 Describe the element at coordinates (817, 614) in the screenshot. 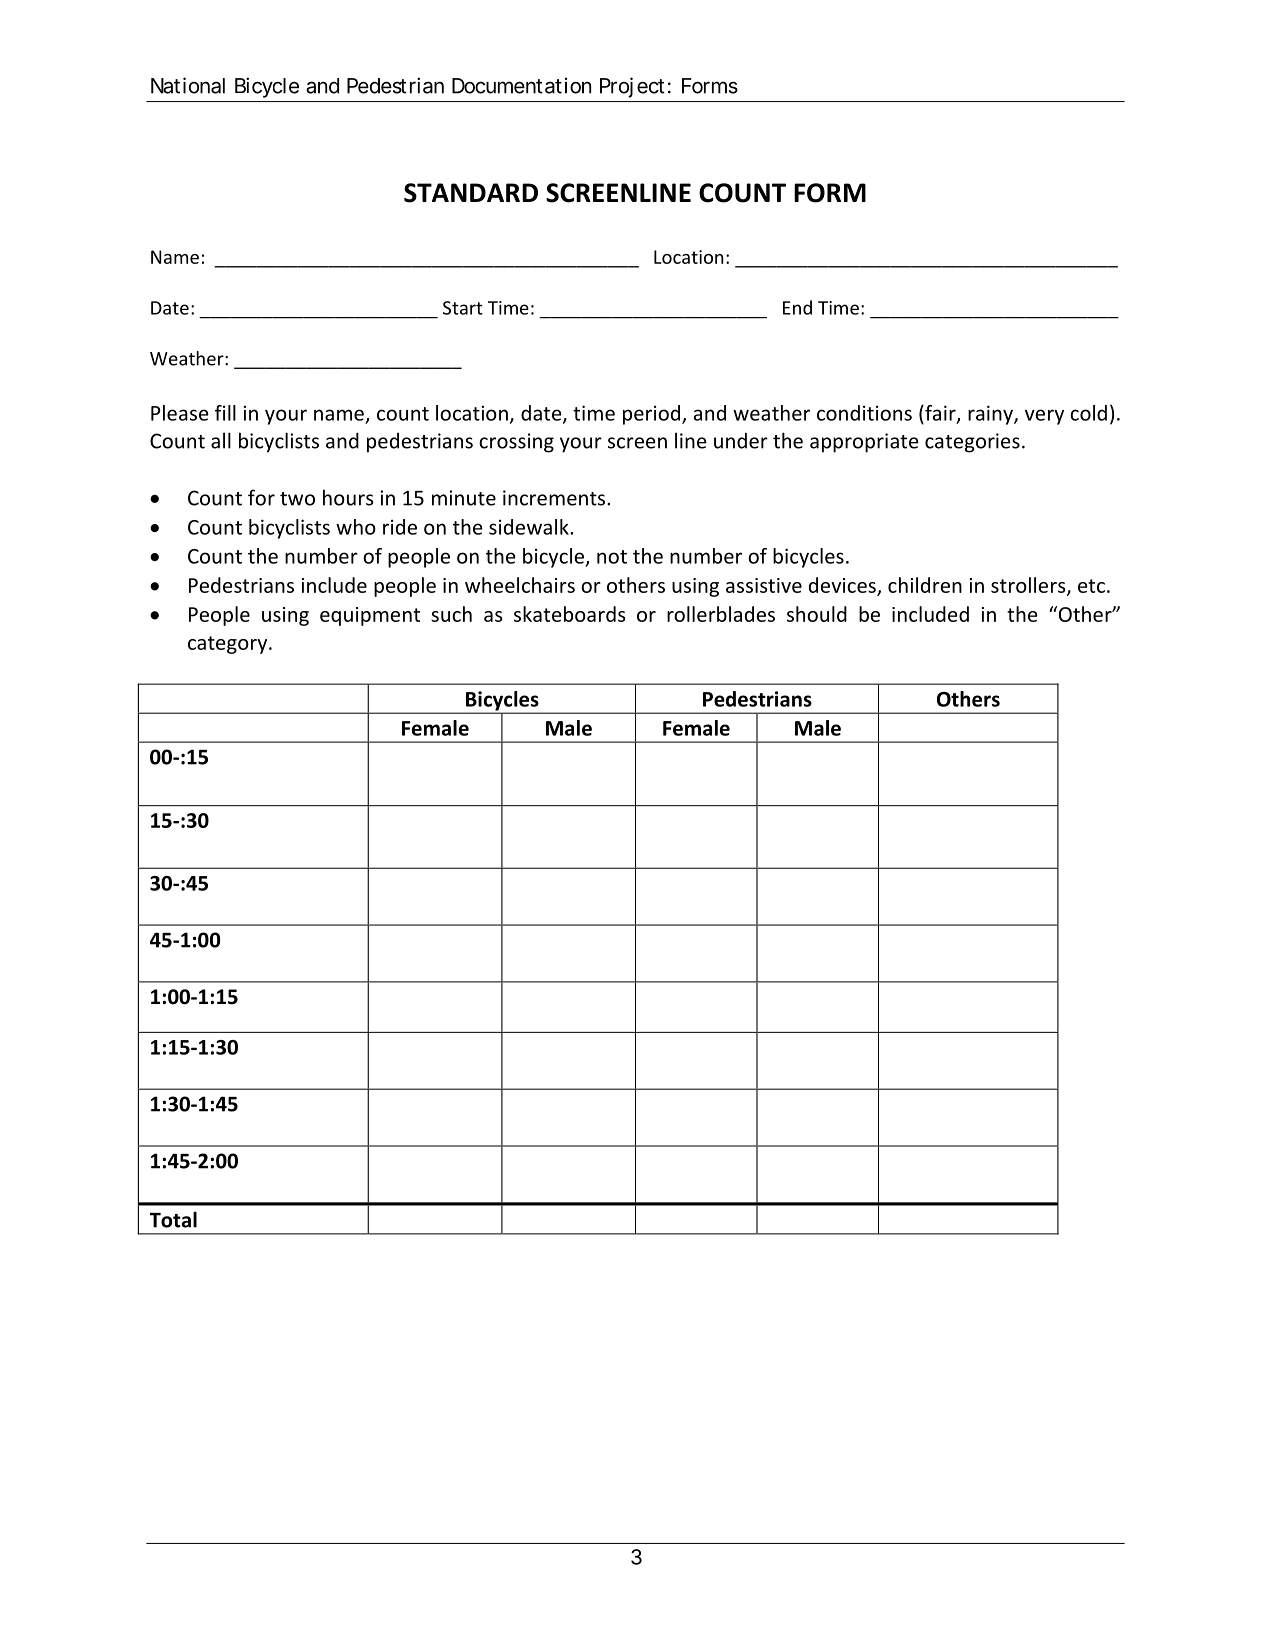

I see `should` at that location.
